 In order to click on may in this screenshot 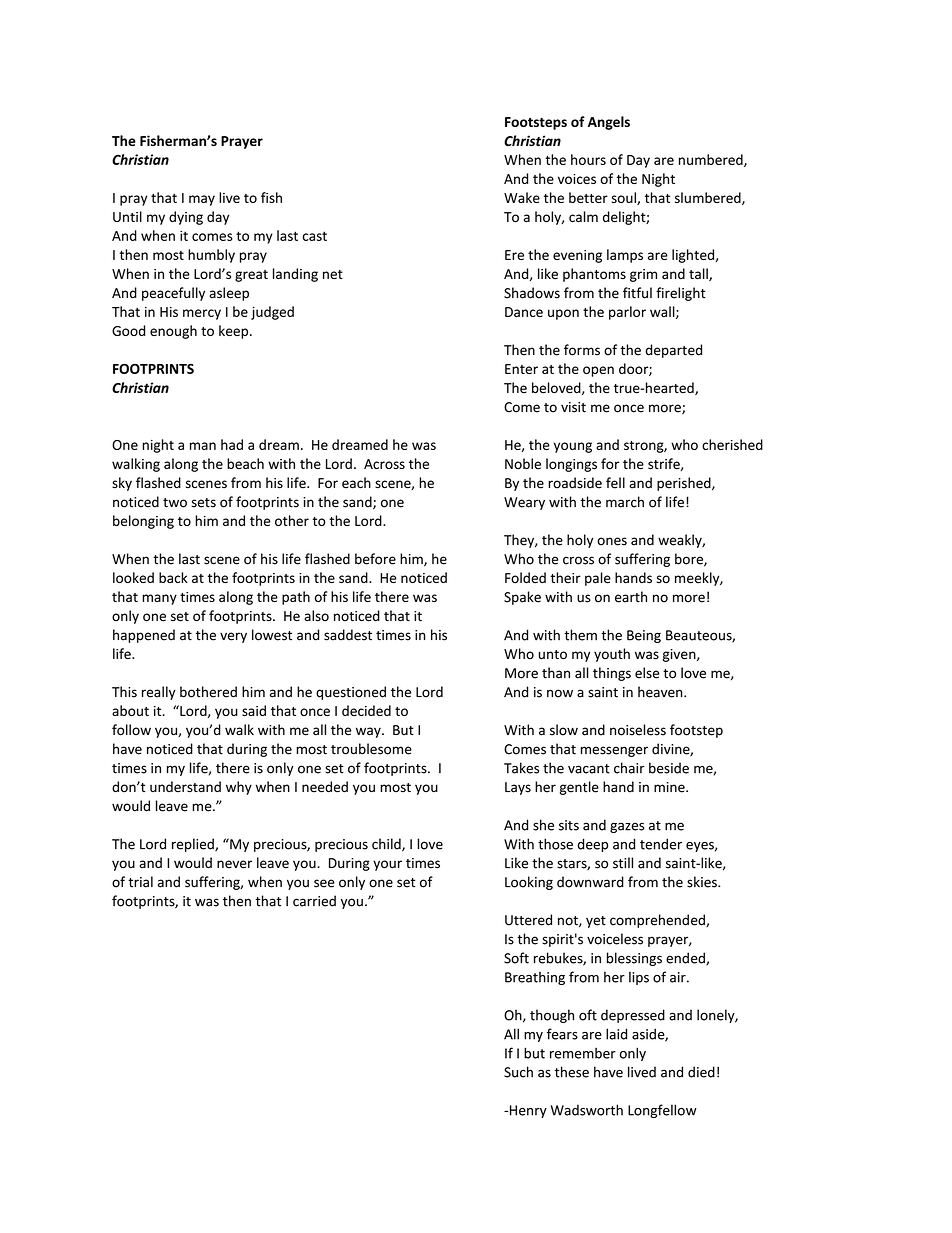, I will do `click(202, 200)`.
